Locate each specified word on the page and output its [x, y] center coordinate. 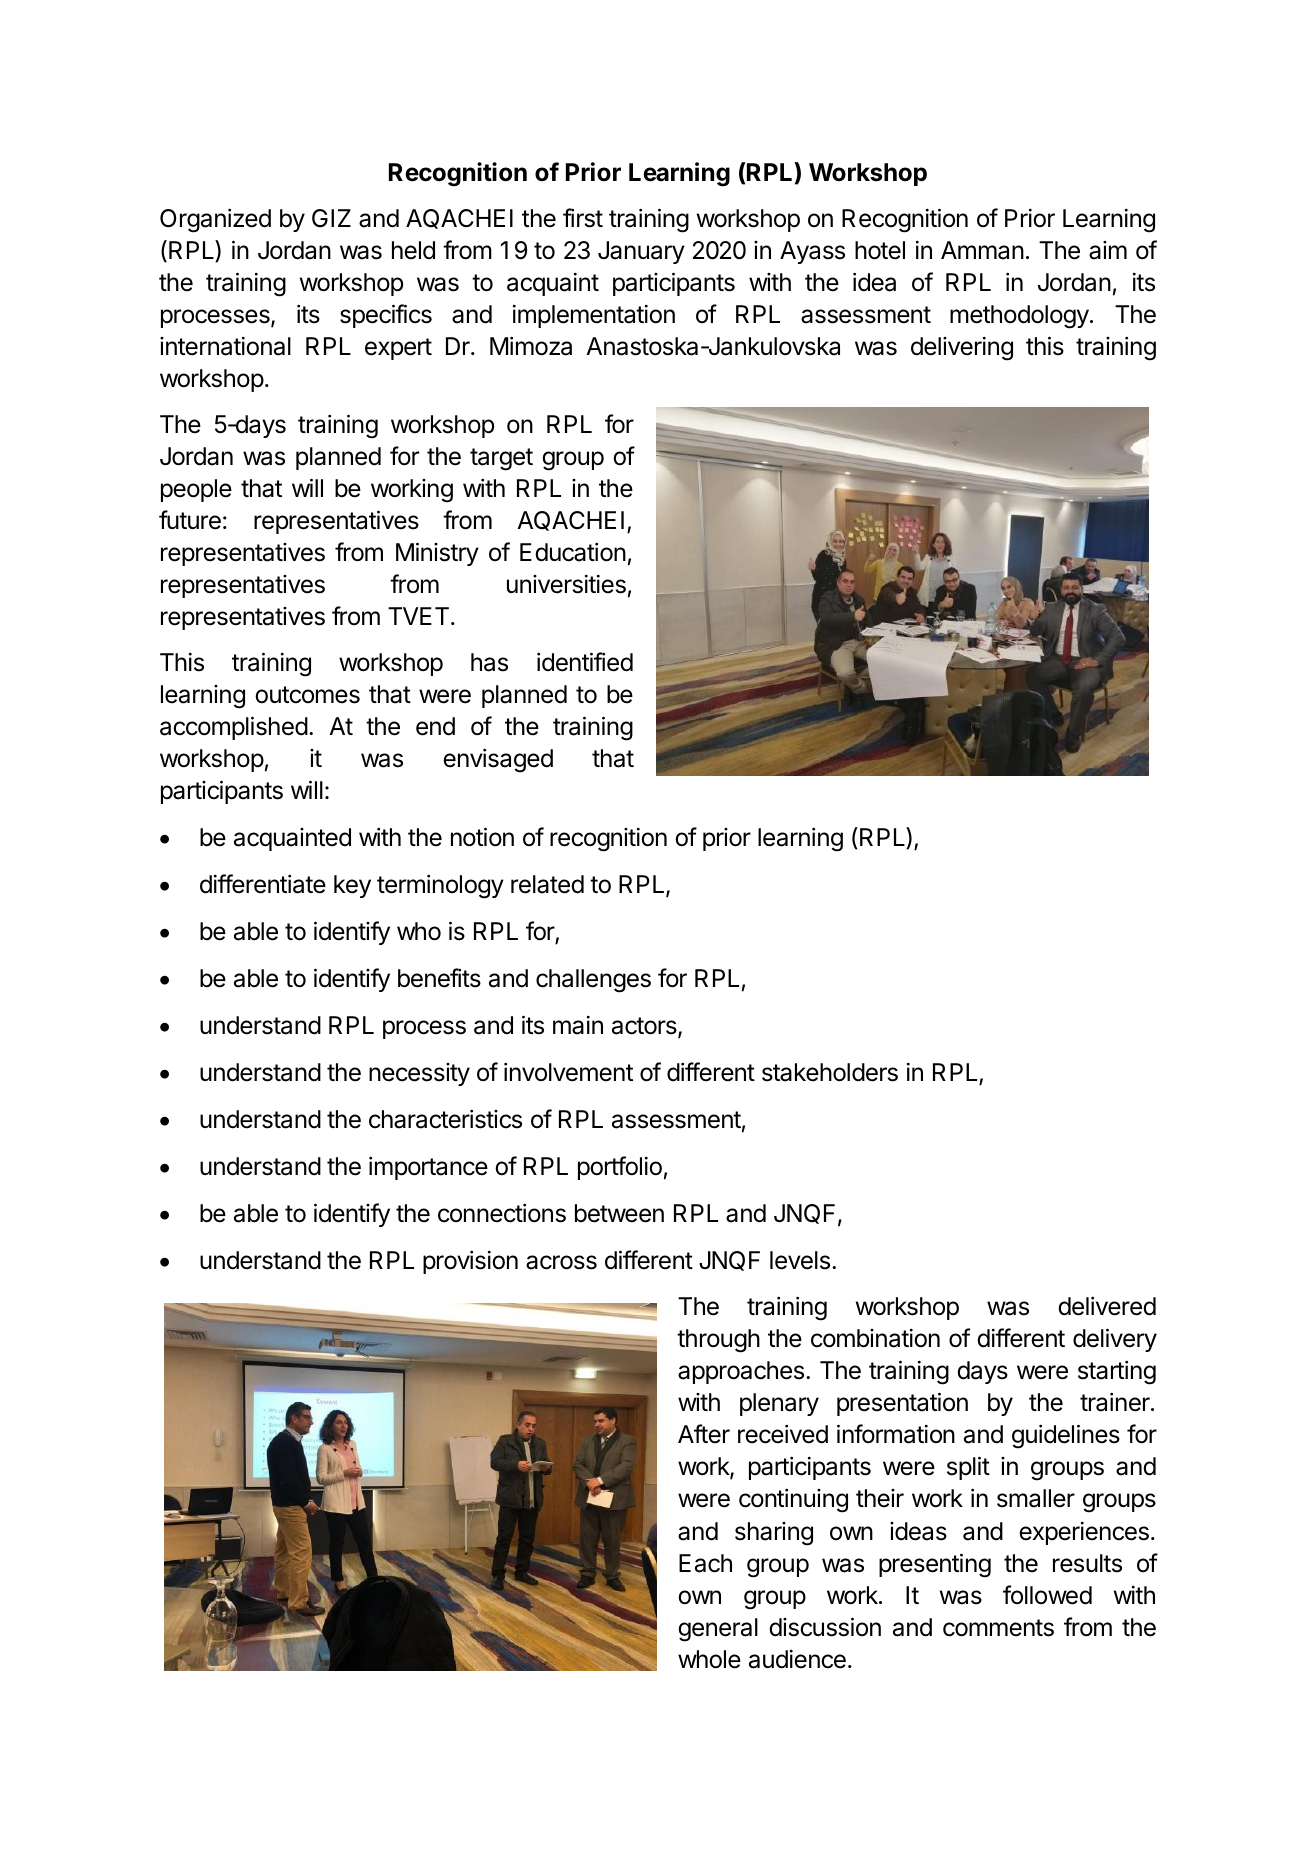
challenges [593, 981]
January [641, 252]
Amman [982, 250]
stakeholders [830, 1072]
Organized [215, 220]
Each [705, 1563]
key [352, 886]
